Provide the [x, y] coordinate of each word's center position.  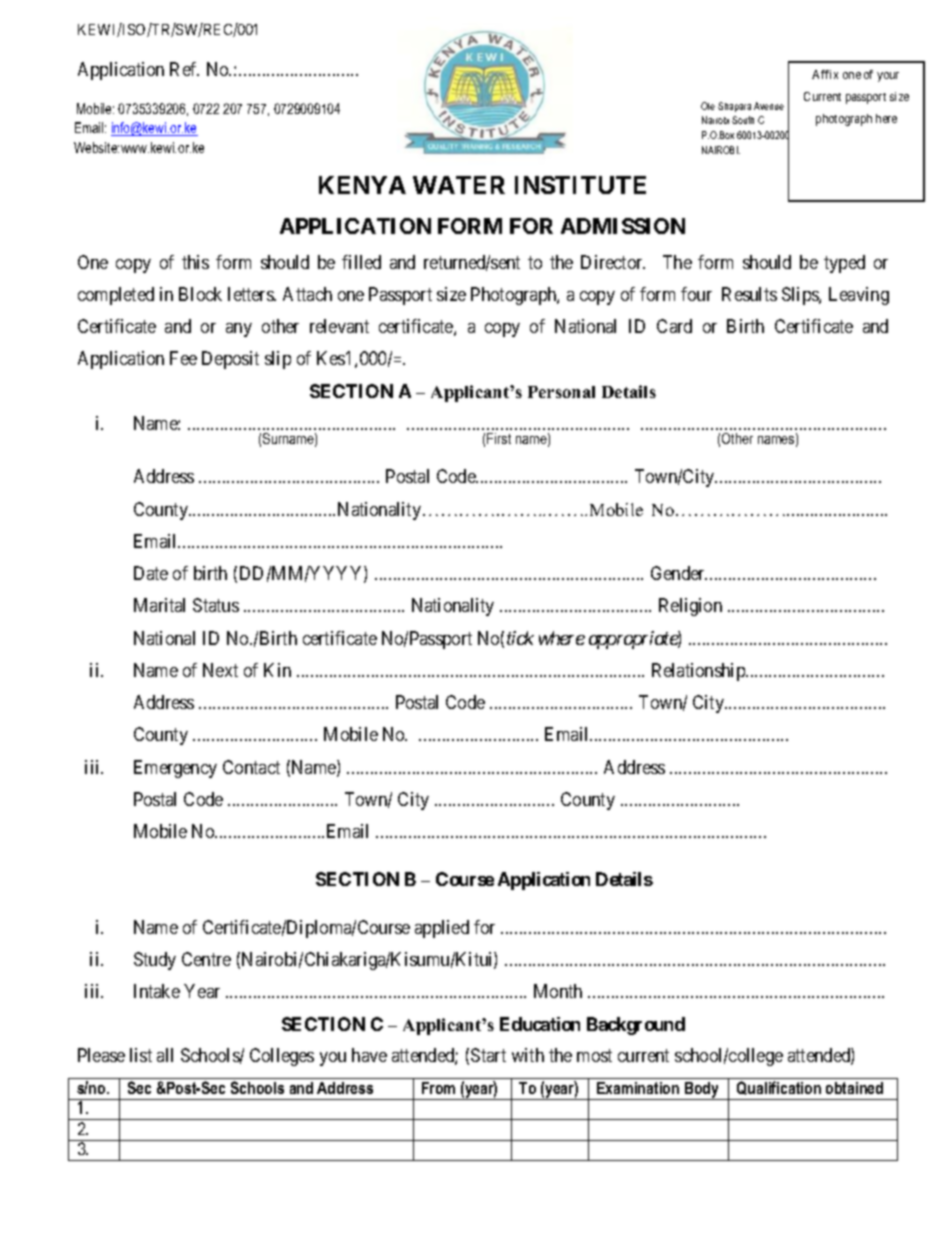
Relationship [699, 672]
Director [613, 262]
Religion [690, 607]
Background [636, 1026]
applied [442, 929]
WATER [459, 185]
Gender [679, 573]
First [499, 438]
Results [749, 294]
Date [151, 573]
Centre [206, 959]
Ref [184, 69]
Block [200, 294]
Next [220, 670]
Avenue [769, 106]
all [165, 1055]
